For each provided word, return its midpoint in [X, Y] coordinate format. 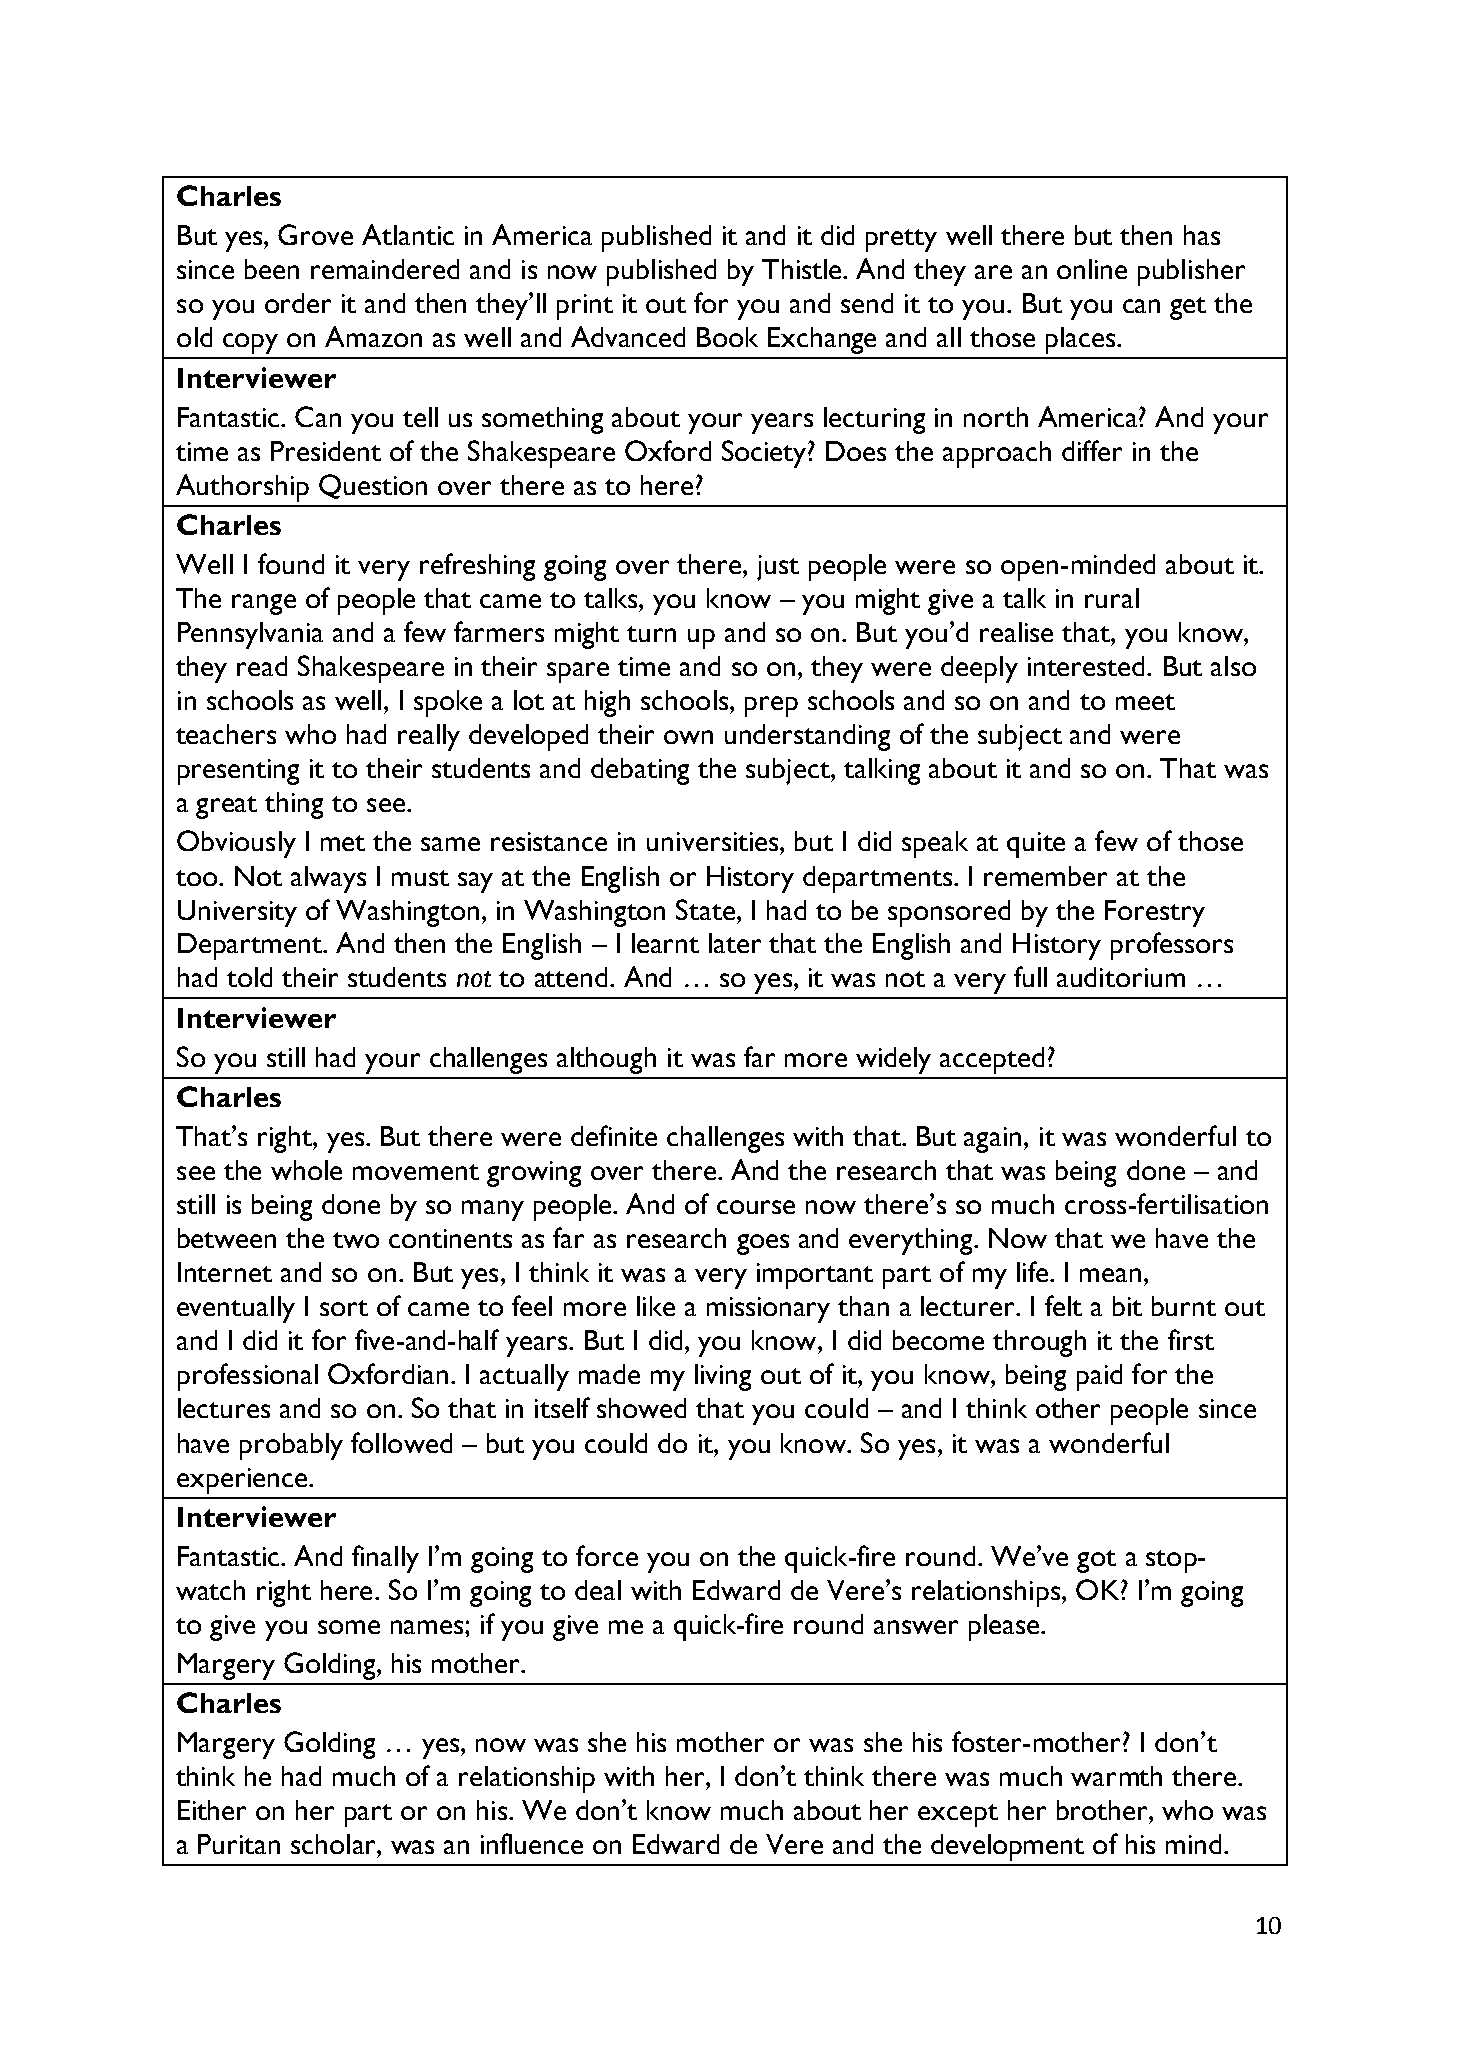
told [249, 977]
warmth [1116, 1776]
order [298, 303]
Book [727, 337]
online [1092, 269]
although [606, 1060]
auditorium [1121, 977]
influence [532, 1843]
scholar [334, 1844]
